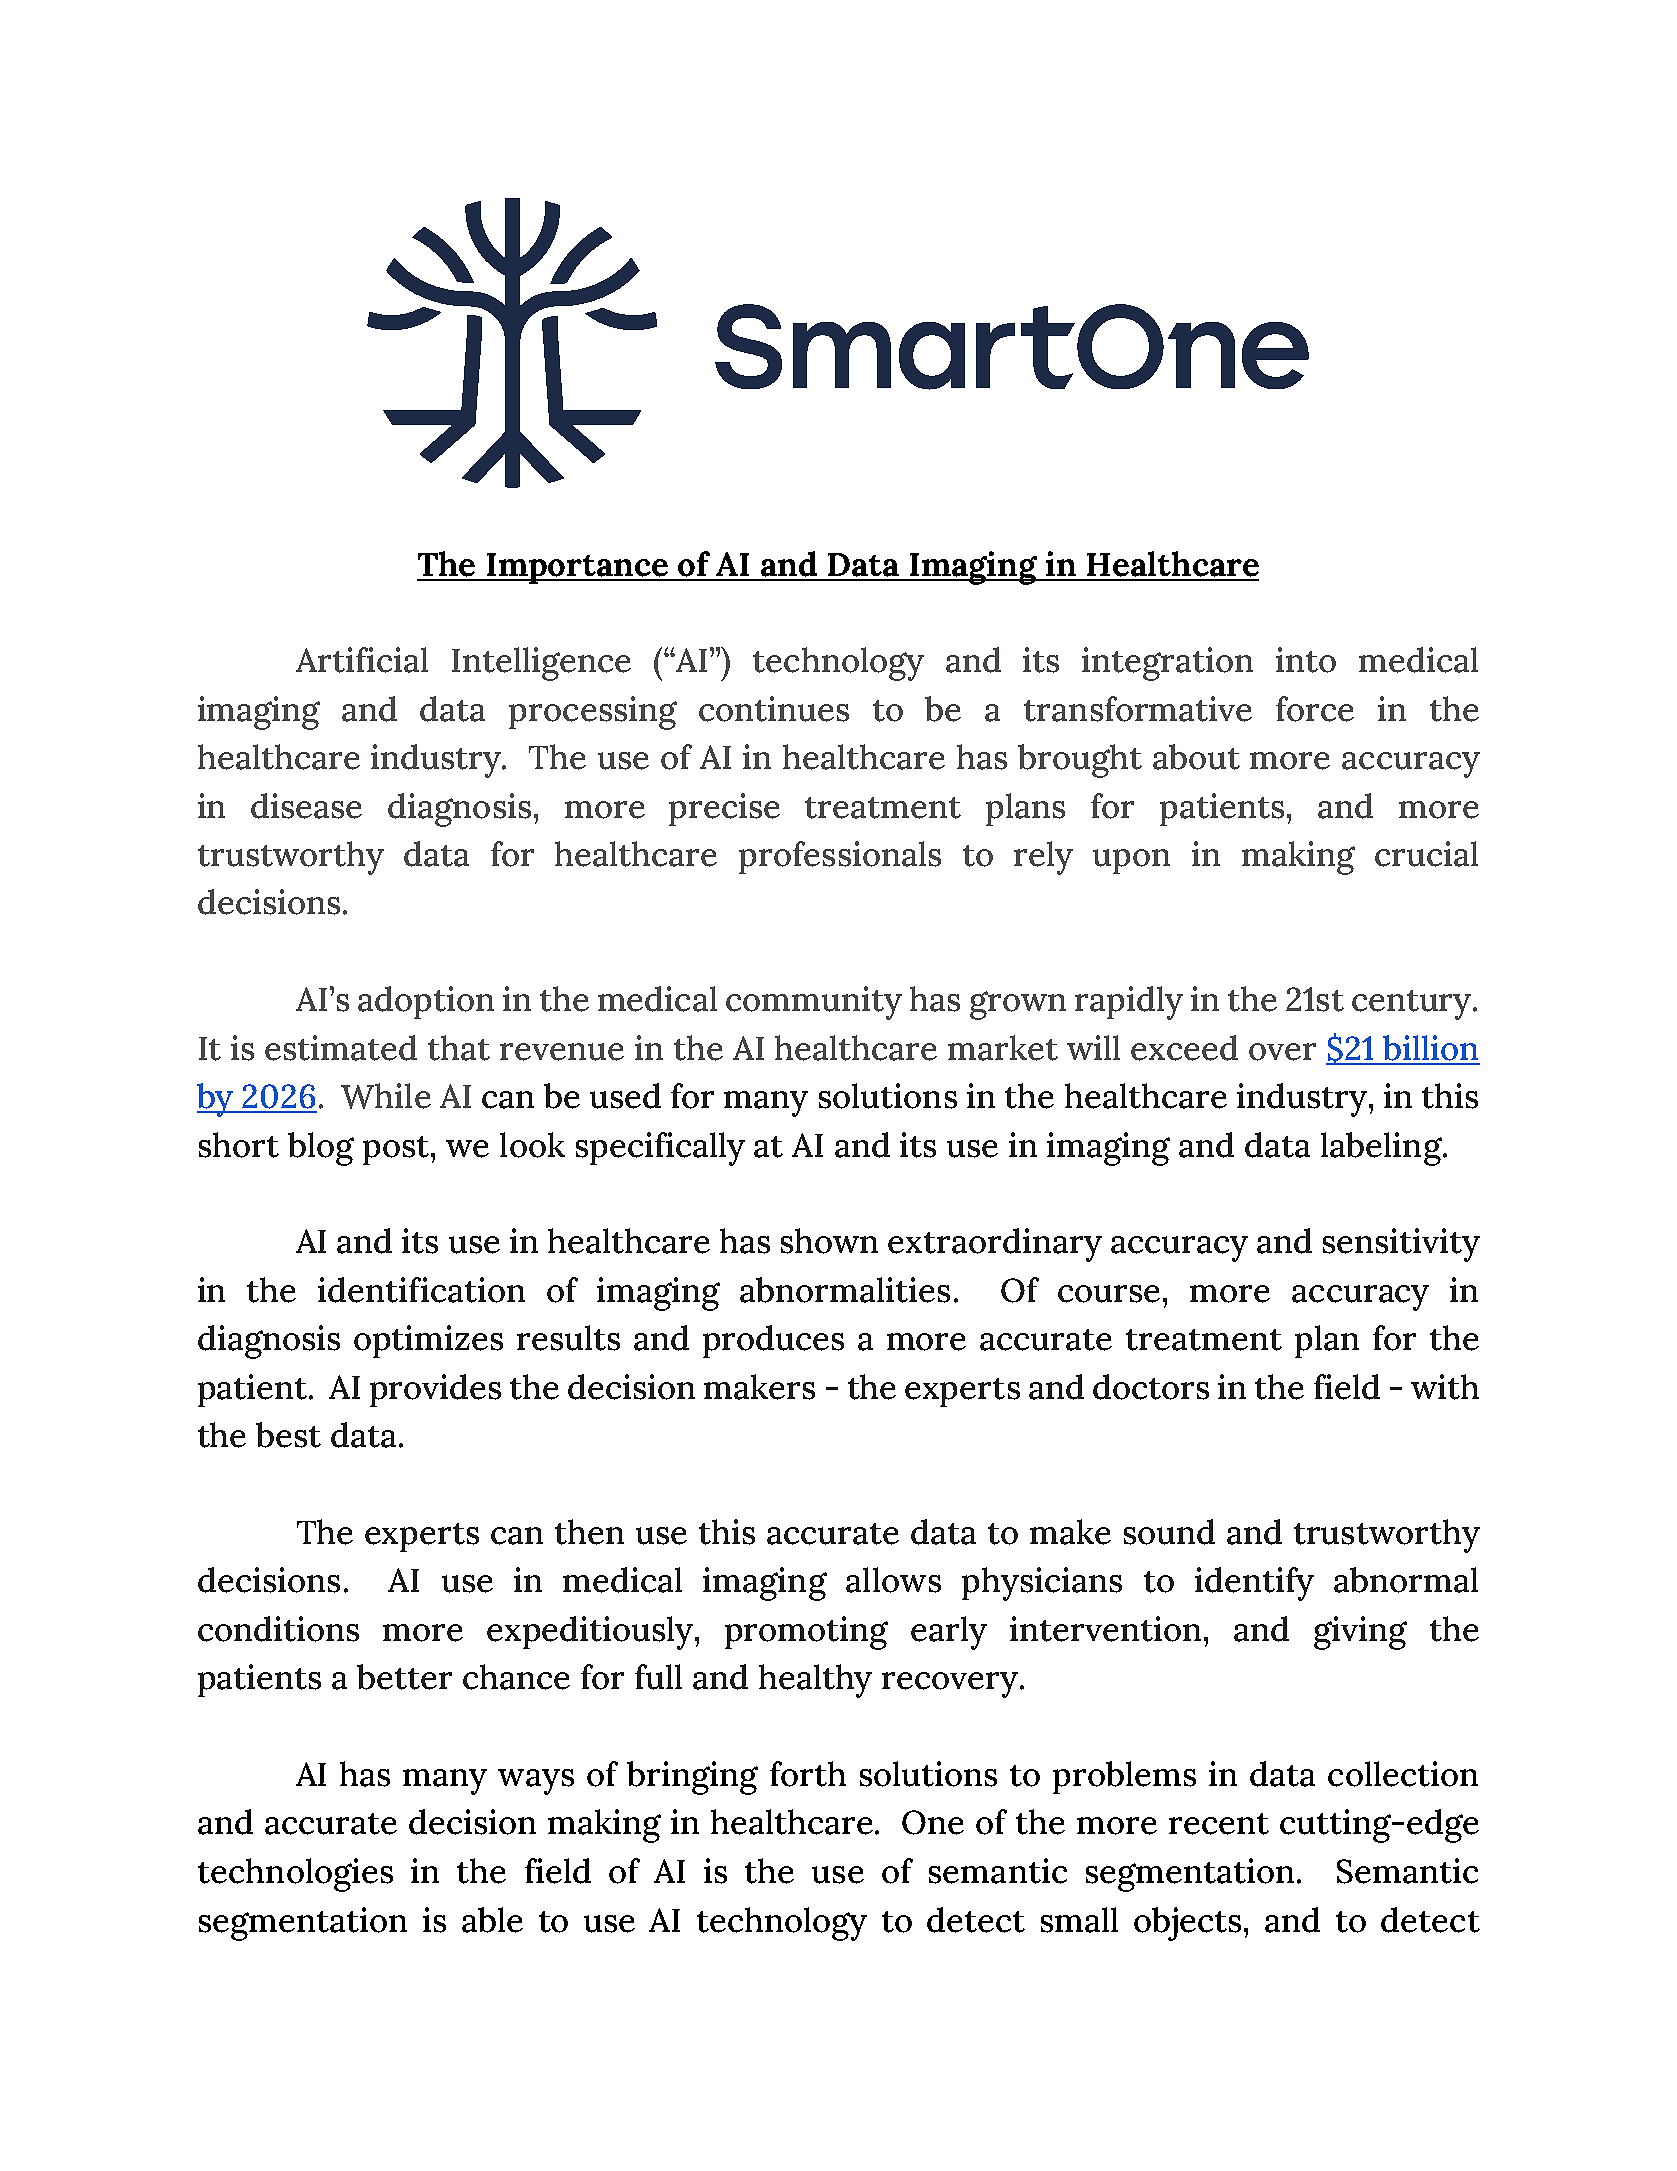  Describe the element at coordinates (421, 1290) in the screenshot. I see `identification` at that location.
